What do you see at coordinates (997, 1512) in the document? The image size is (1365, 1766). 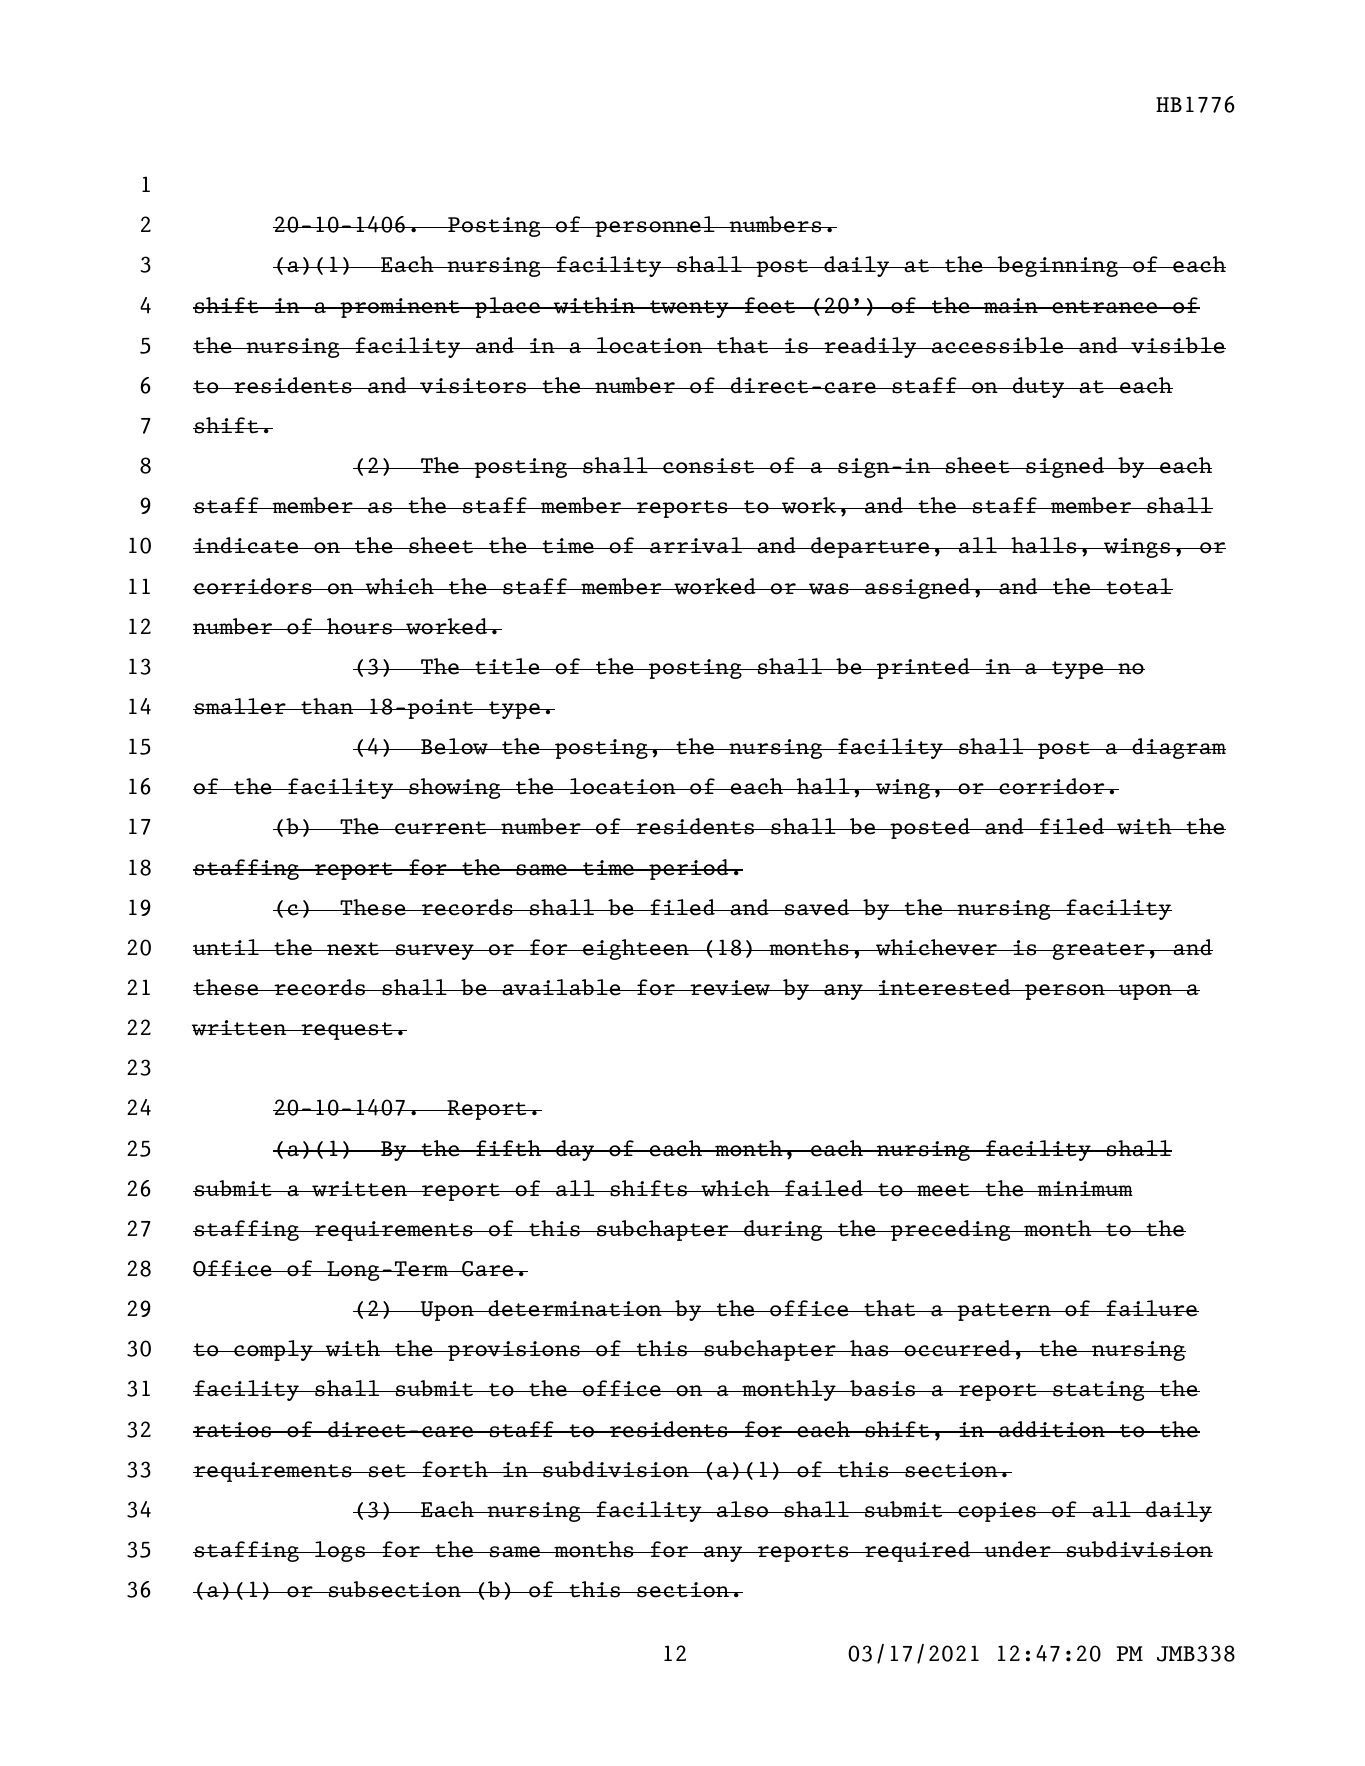 I see `copies` at bounding box center [997, 1512].
